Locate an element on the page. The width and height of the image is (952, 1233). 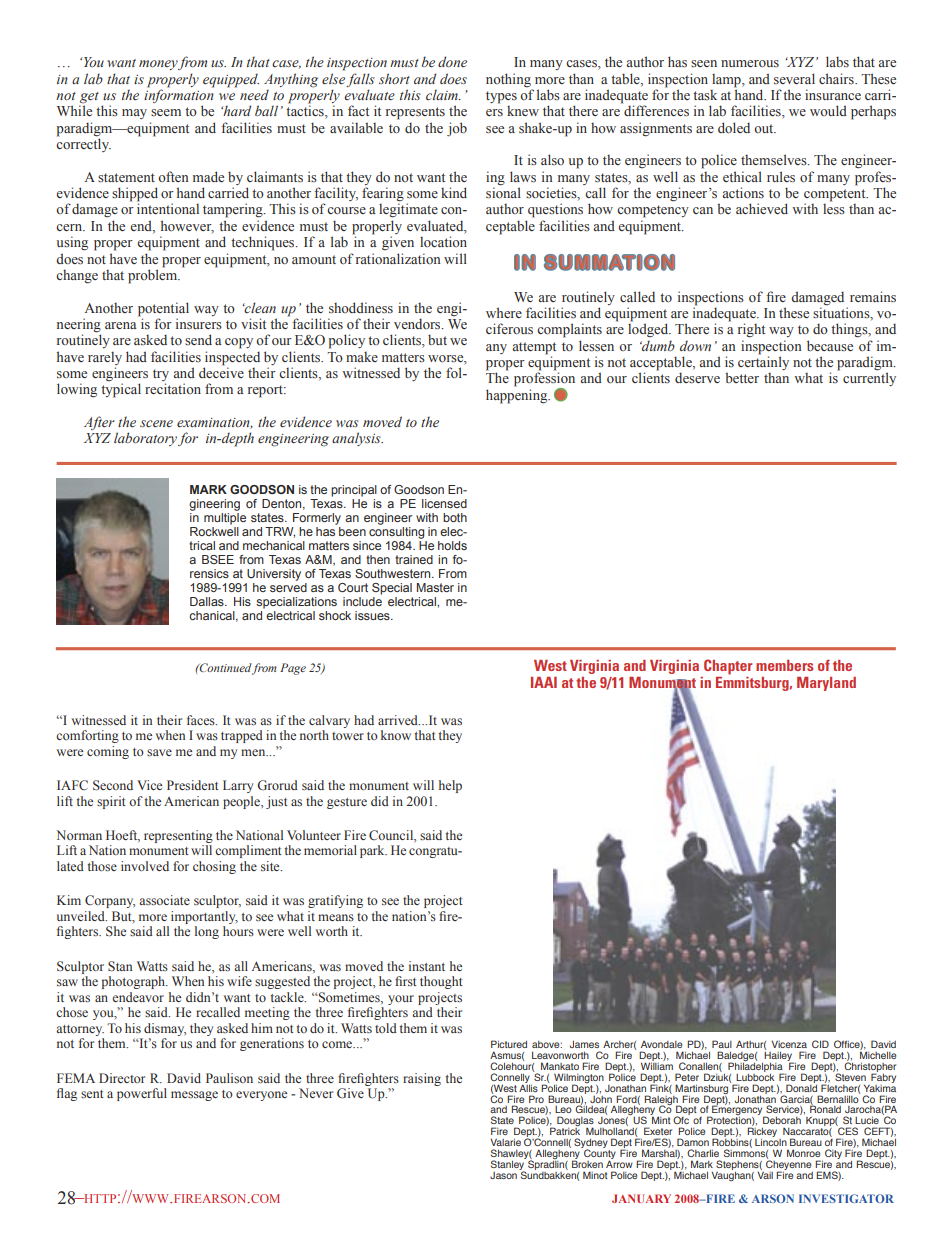
right is located at coordinates (751, 330).
